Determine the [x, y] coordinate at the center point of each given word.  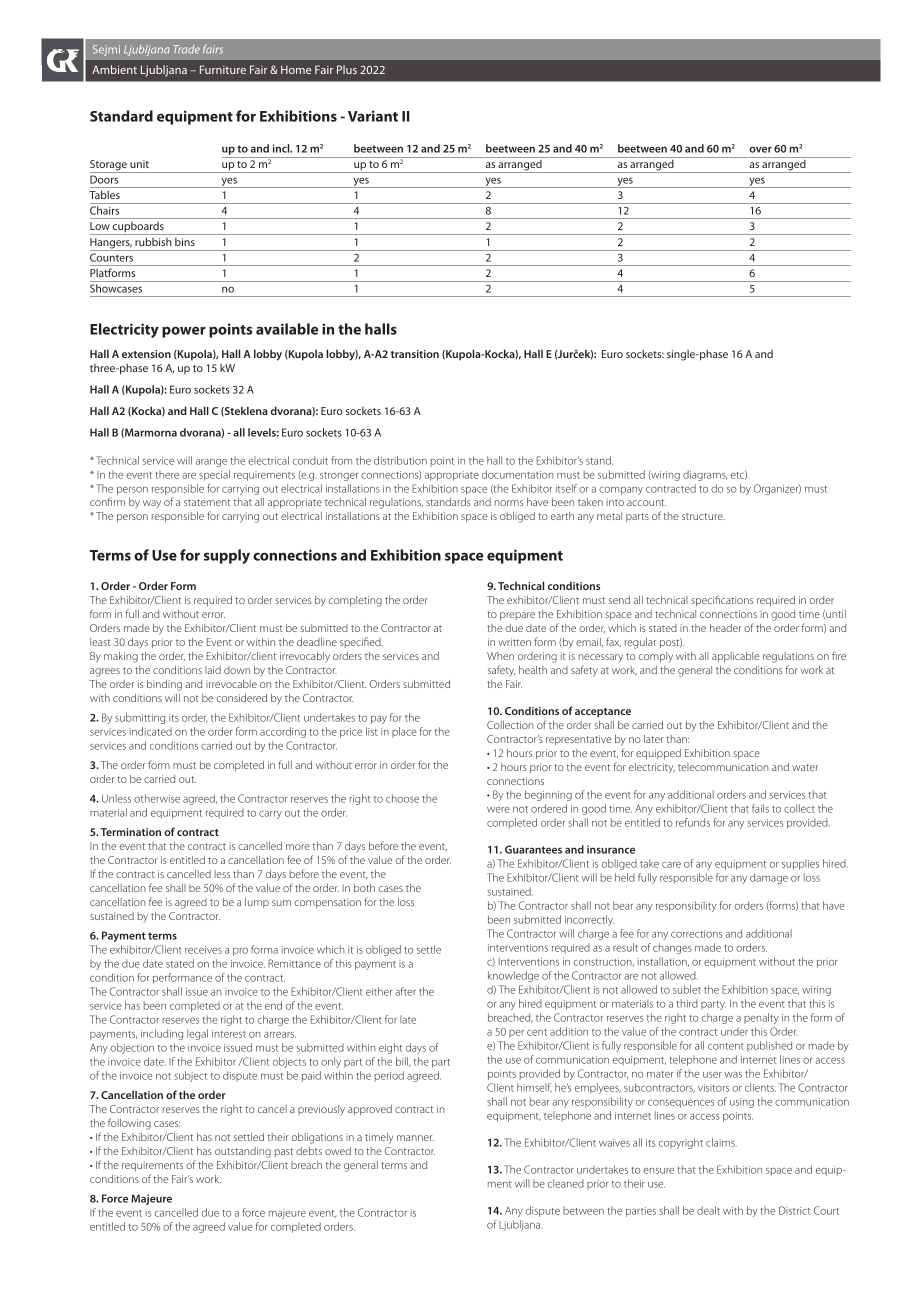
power [184, 332]
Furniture [223, 69]
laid [213, 670]
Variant [373, 116]
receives [203, 950]
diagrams [705, 475]
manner [415, 1138]
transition [415, 354]
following [129, 1124]
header [725, 628]
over [760, 149]
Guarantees [533, 849]
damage [769, 878]
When [500, 656]
